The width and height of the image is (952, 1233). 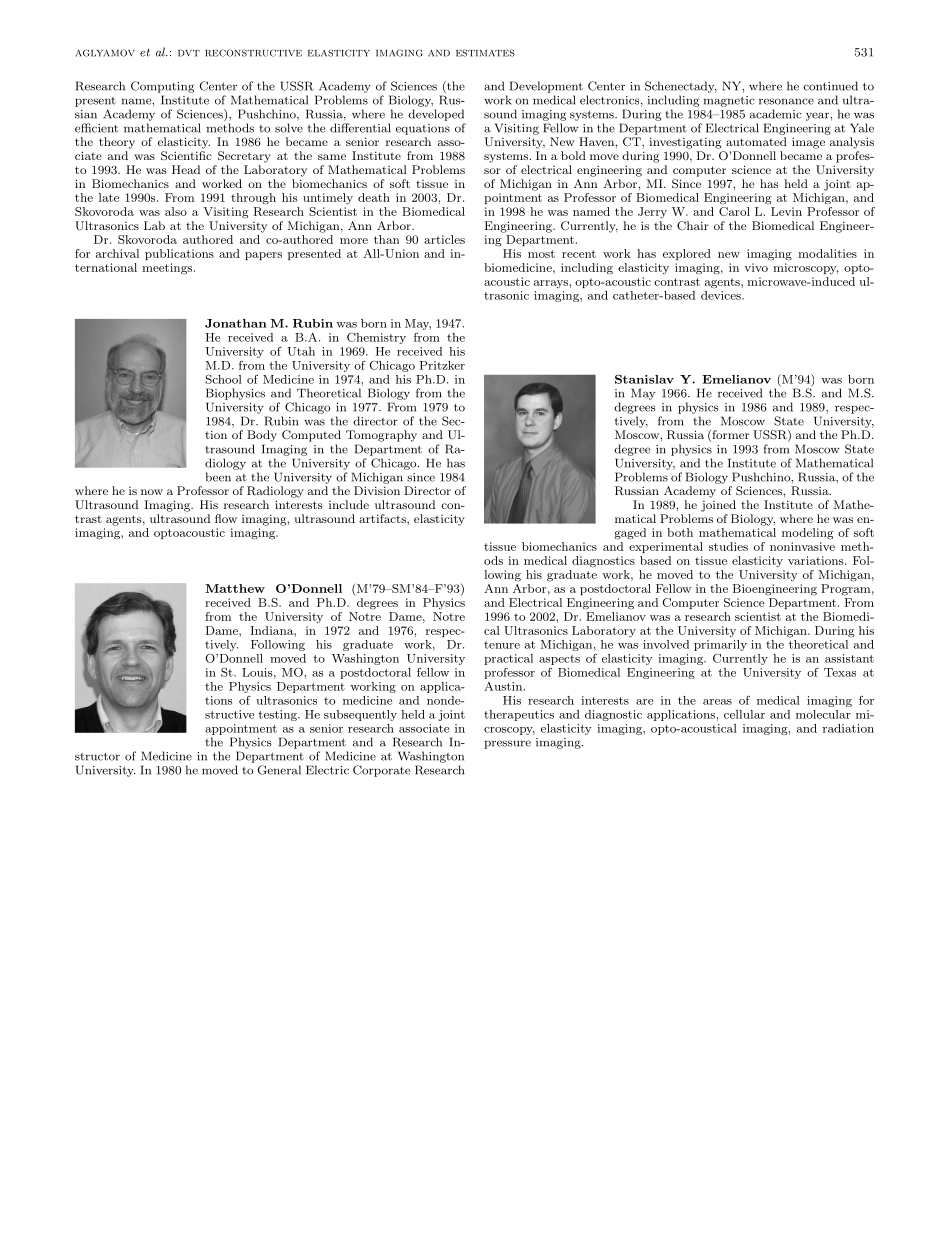 I want to click on pressure, so click(x=507, y=744).
